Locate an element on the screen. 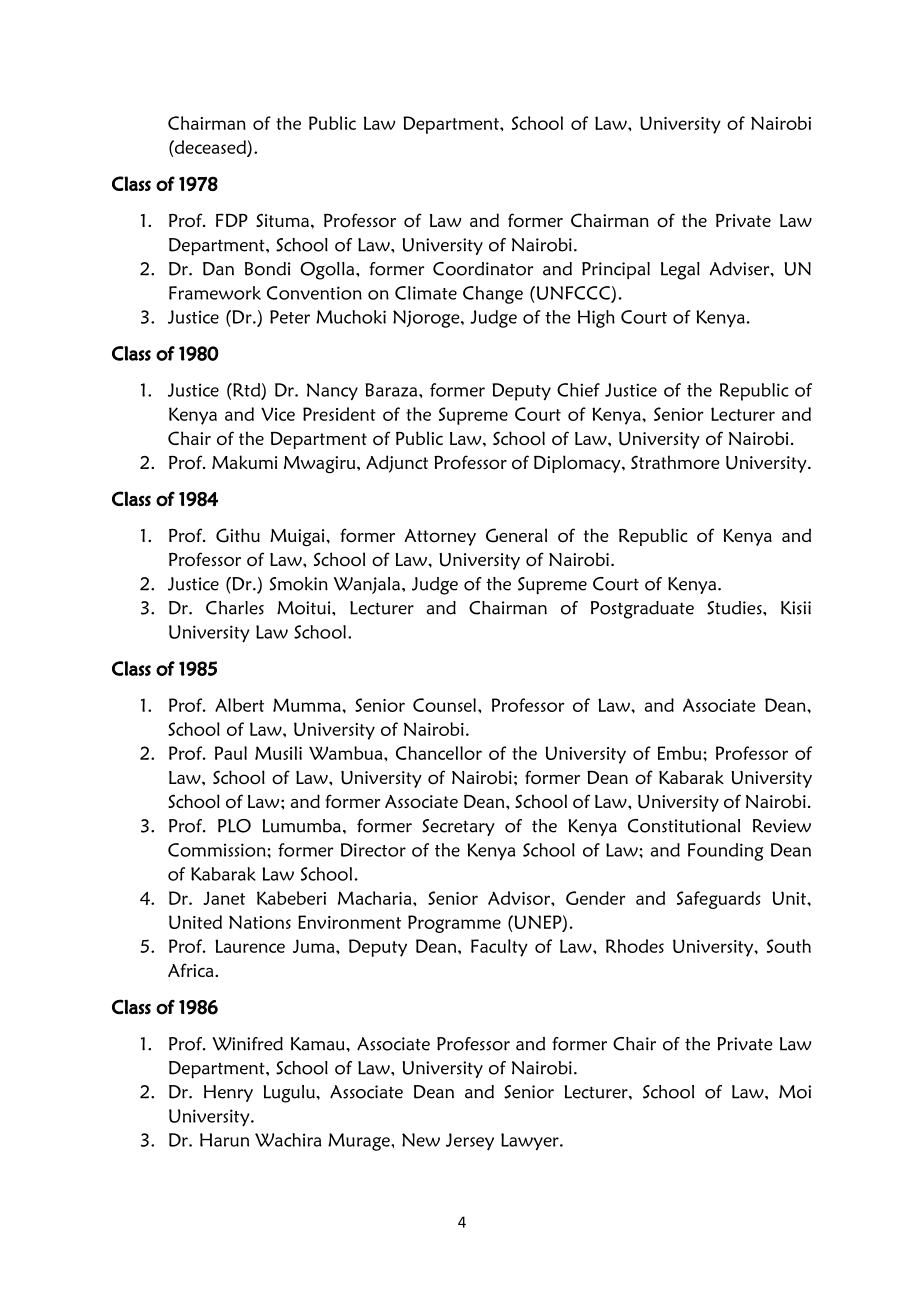 Image resolution: width=924 pixels, height=1308 pixels. Constitutional is located at coordinates (684, 826).
